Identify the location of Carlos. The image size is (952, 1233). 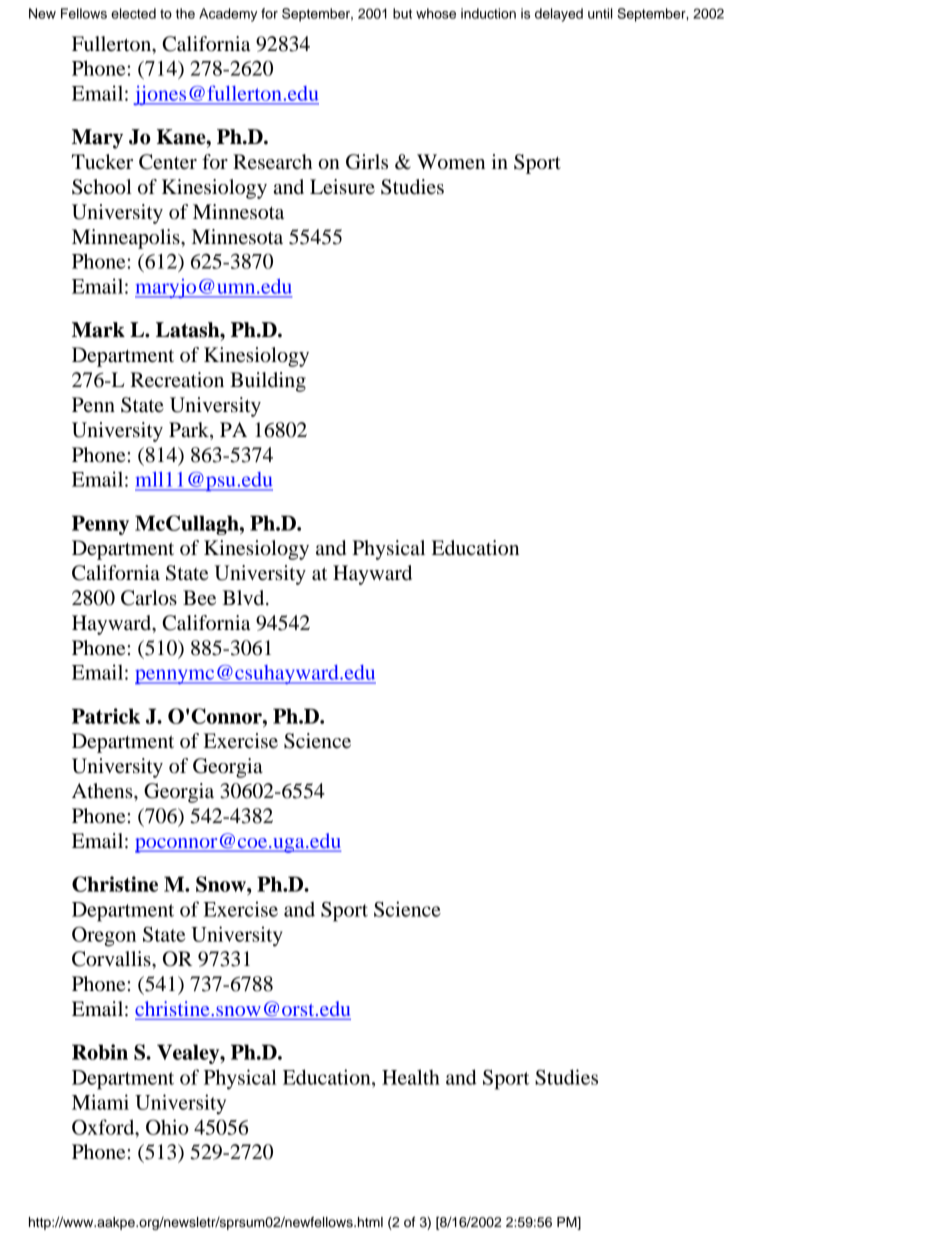
(149, 598).
